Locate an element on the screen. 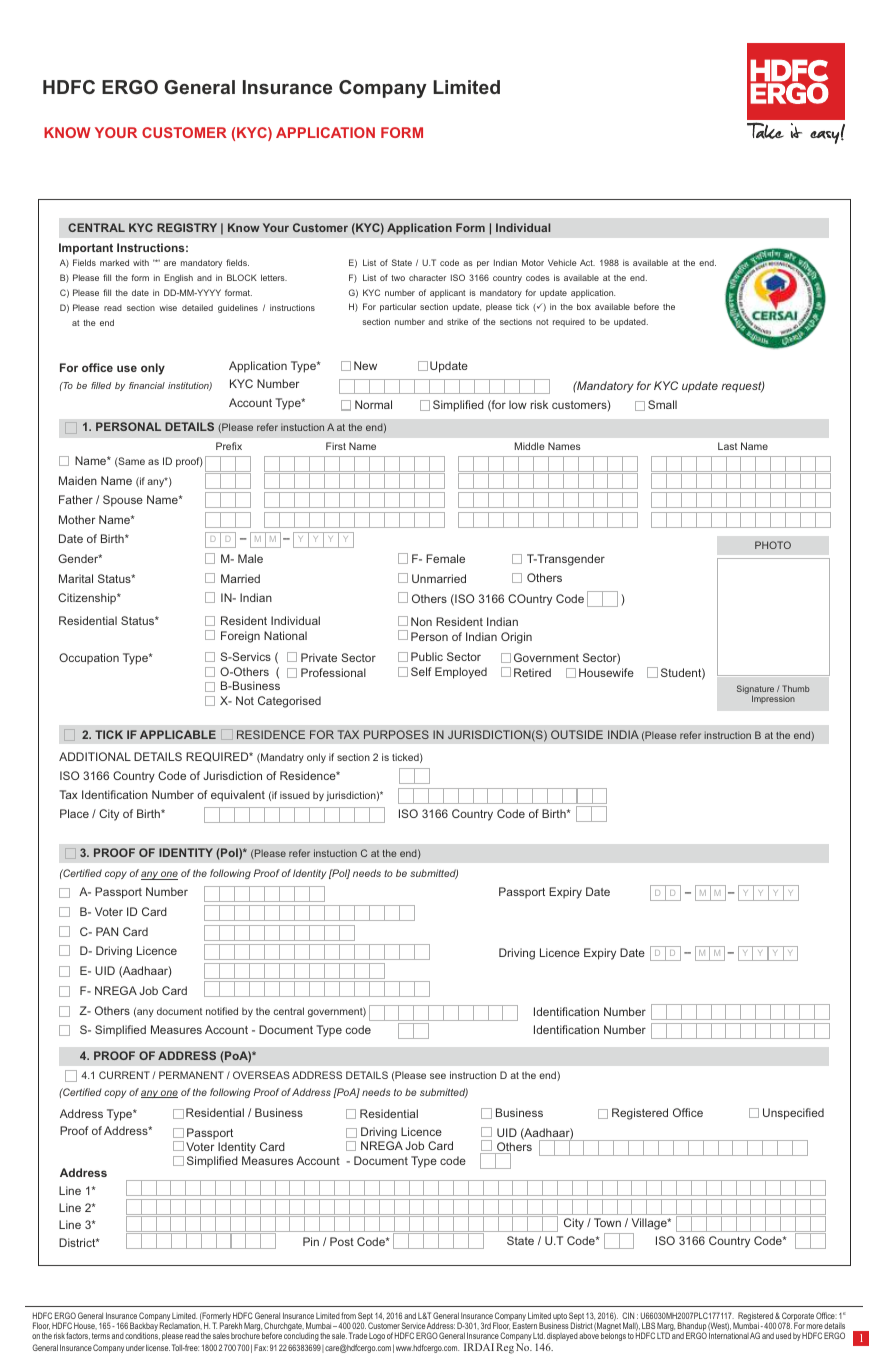 This screenshot has width=888, height=1372. Unspecified is located at coordinates (793, 1114).
